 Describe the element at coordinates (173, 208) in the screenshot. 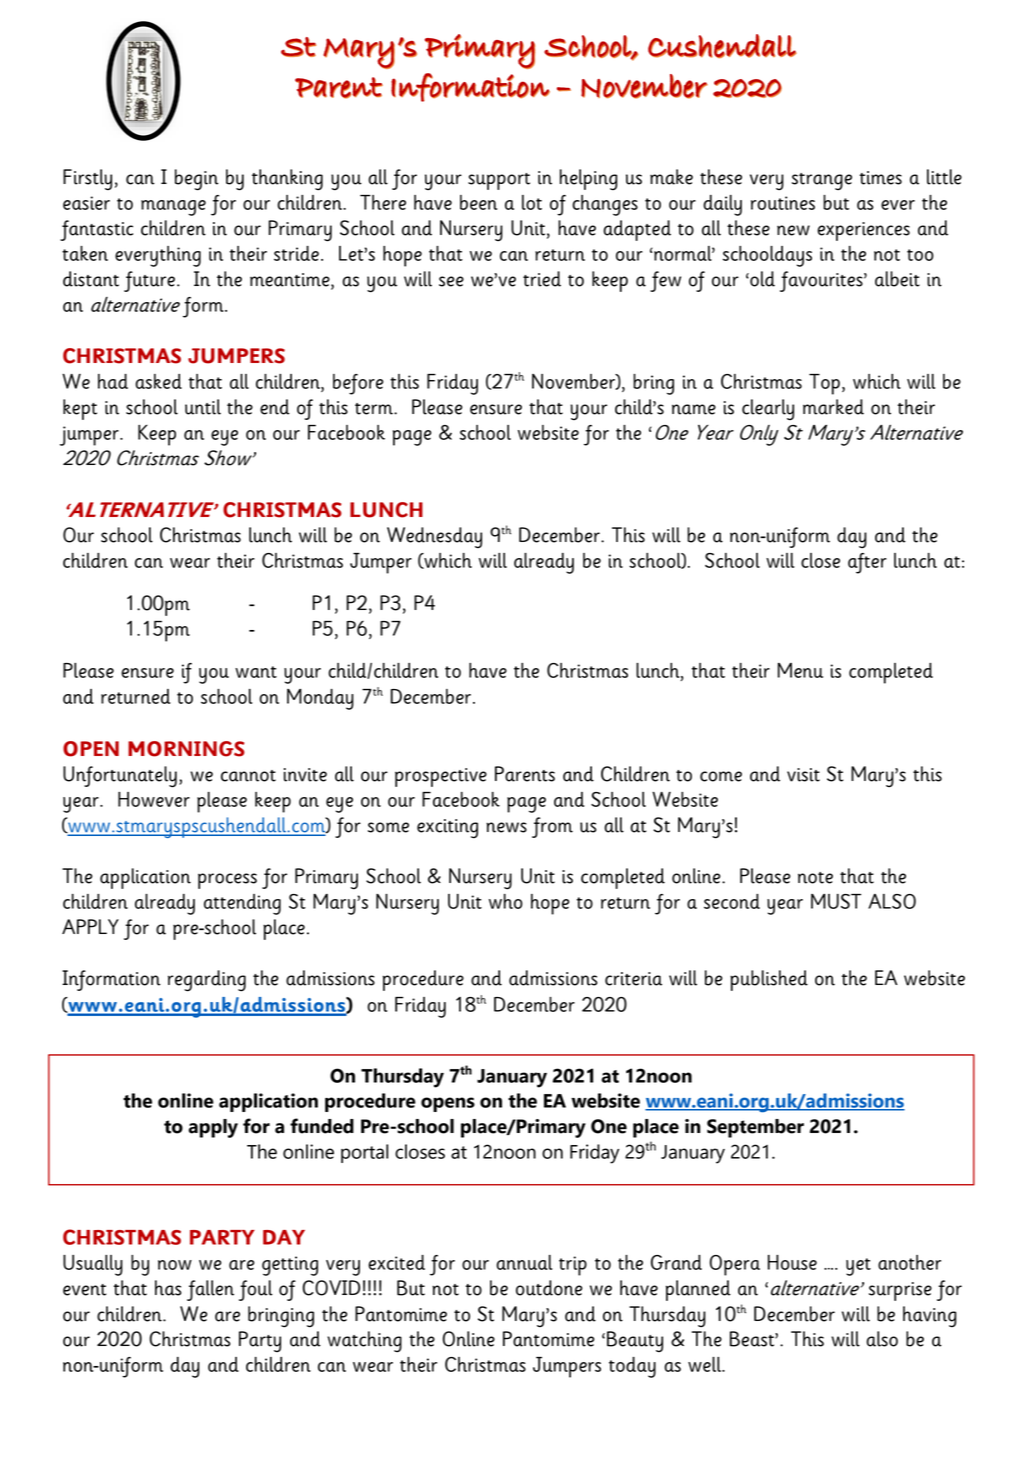

I see `manage` at that location.
